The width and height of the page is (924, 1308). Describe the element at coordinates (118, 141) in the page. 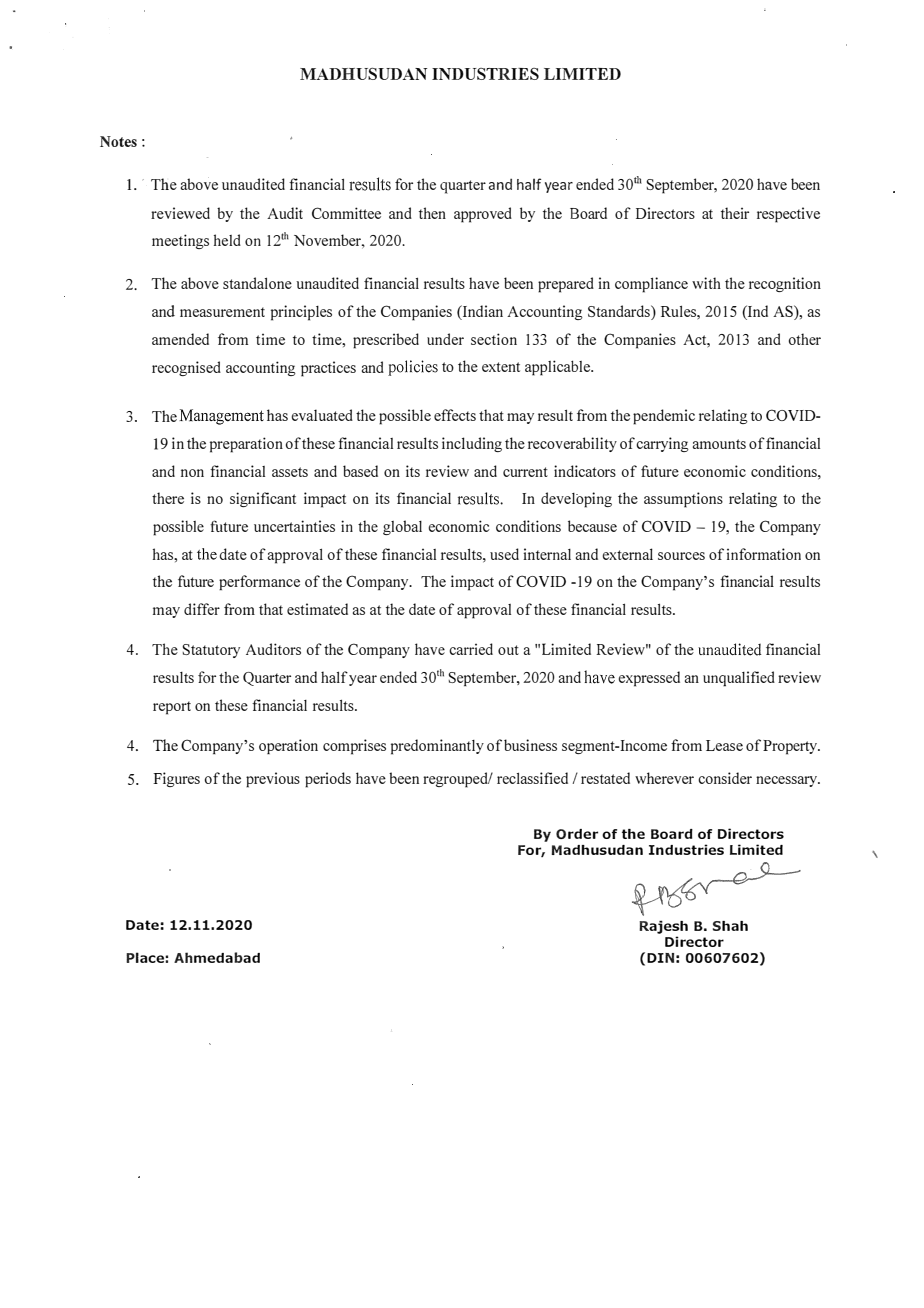

I see `Notes` at that location.
